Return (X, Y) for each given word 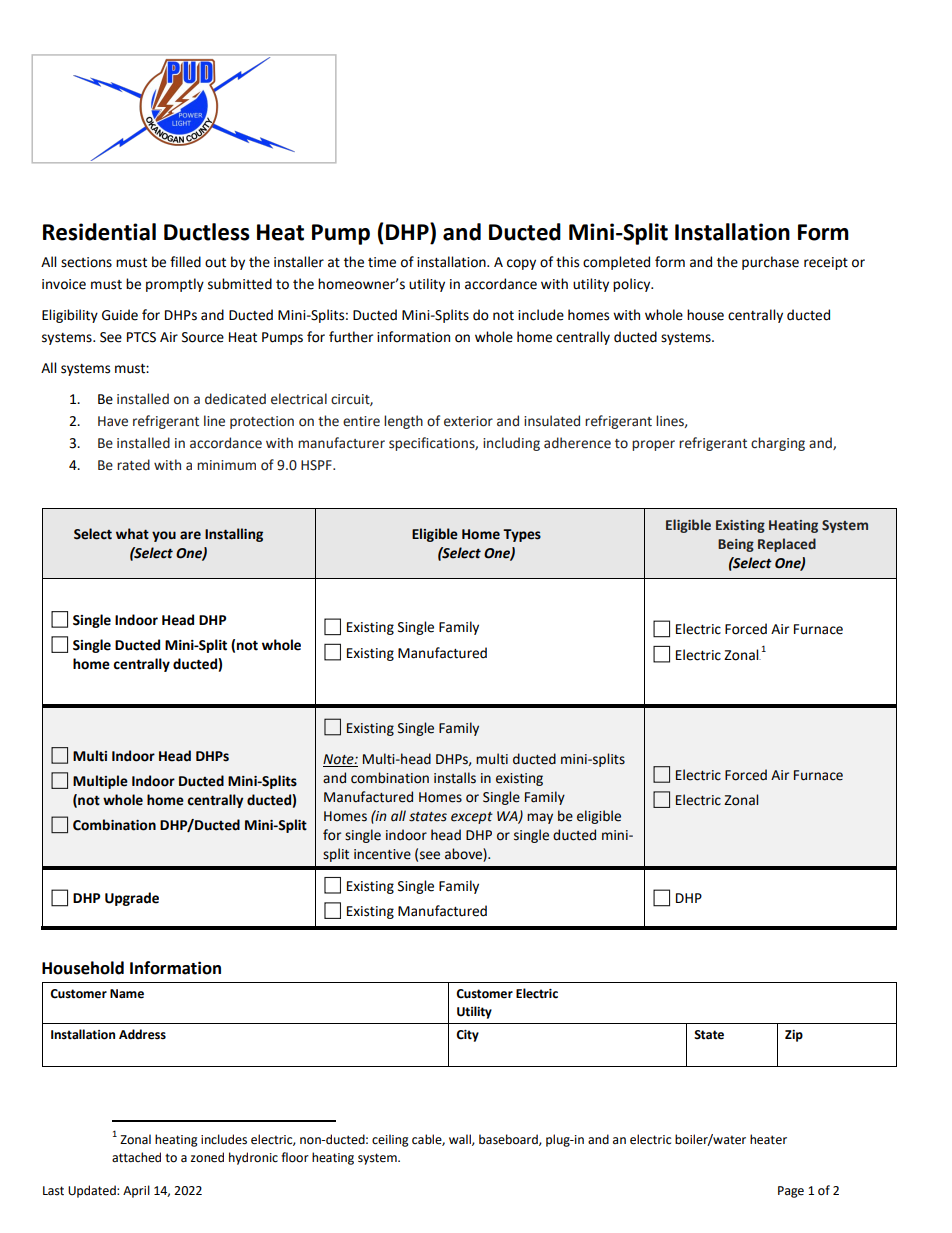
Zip (794, 1036)
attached (136, 1157)
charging (778, 444)
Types (522, 535)
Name (127, 994)
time (382, 262)
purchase (770, 263)
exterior (468, 421)
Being (736, 545)
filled (185, 262)
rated (133, 465)
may (540, 818)
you (164, 536)
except (472, 818)
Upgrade (132, 899)
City (467, 1036)
